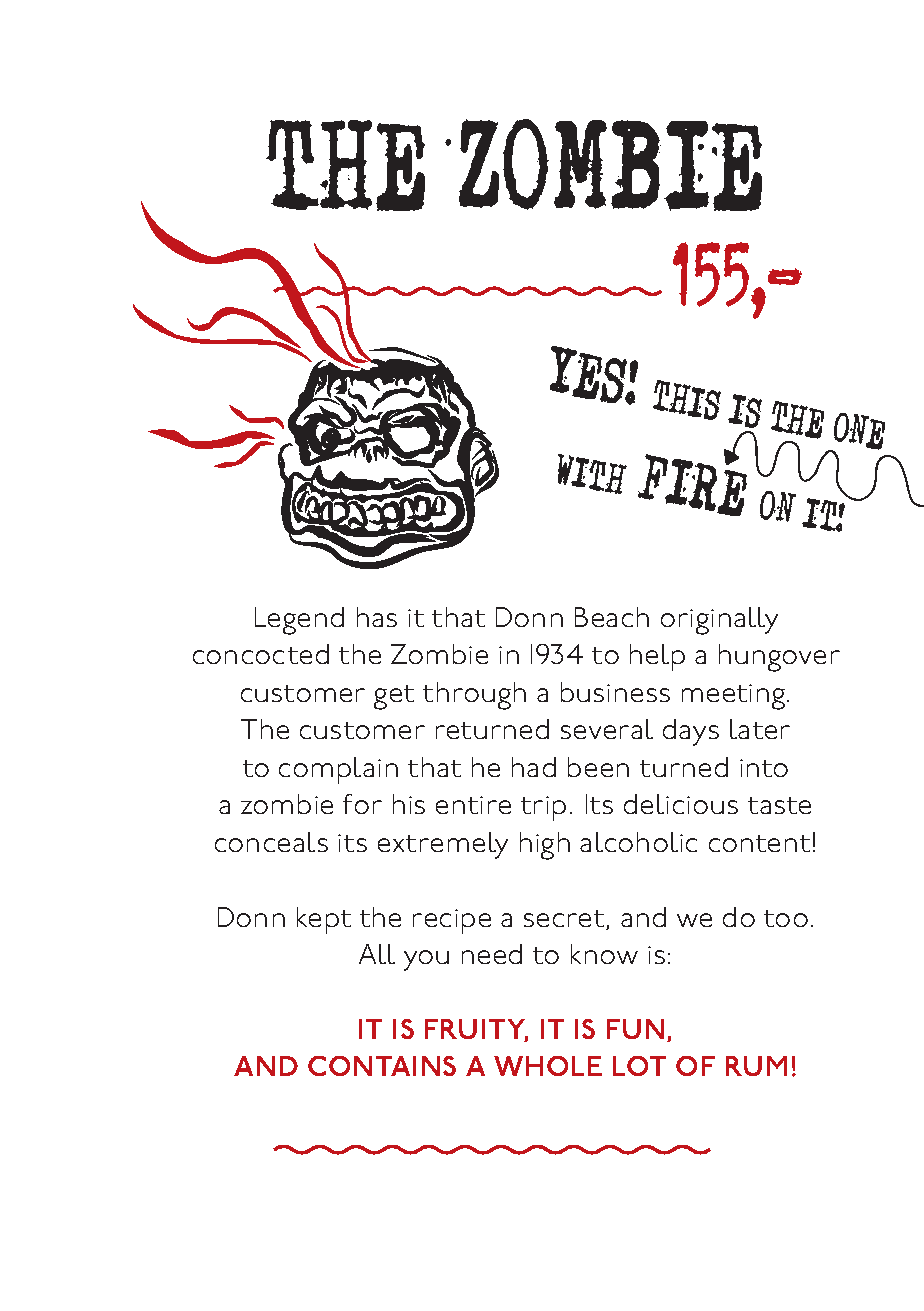 The image size is (924, 1311). Describe the element at coordinates (786, 918) in the document. I see `too` at that location.
